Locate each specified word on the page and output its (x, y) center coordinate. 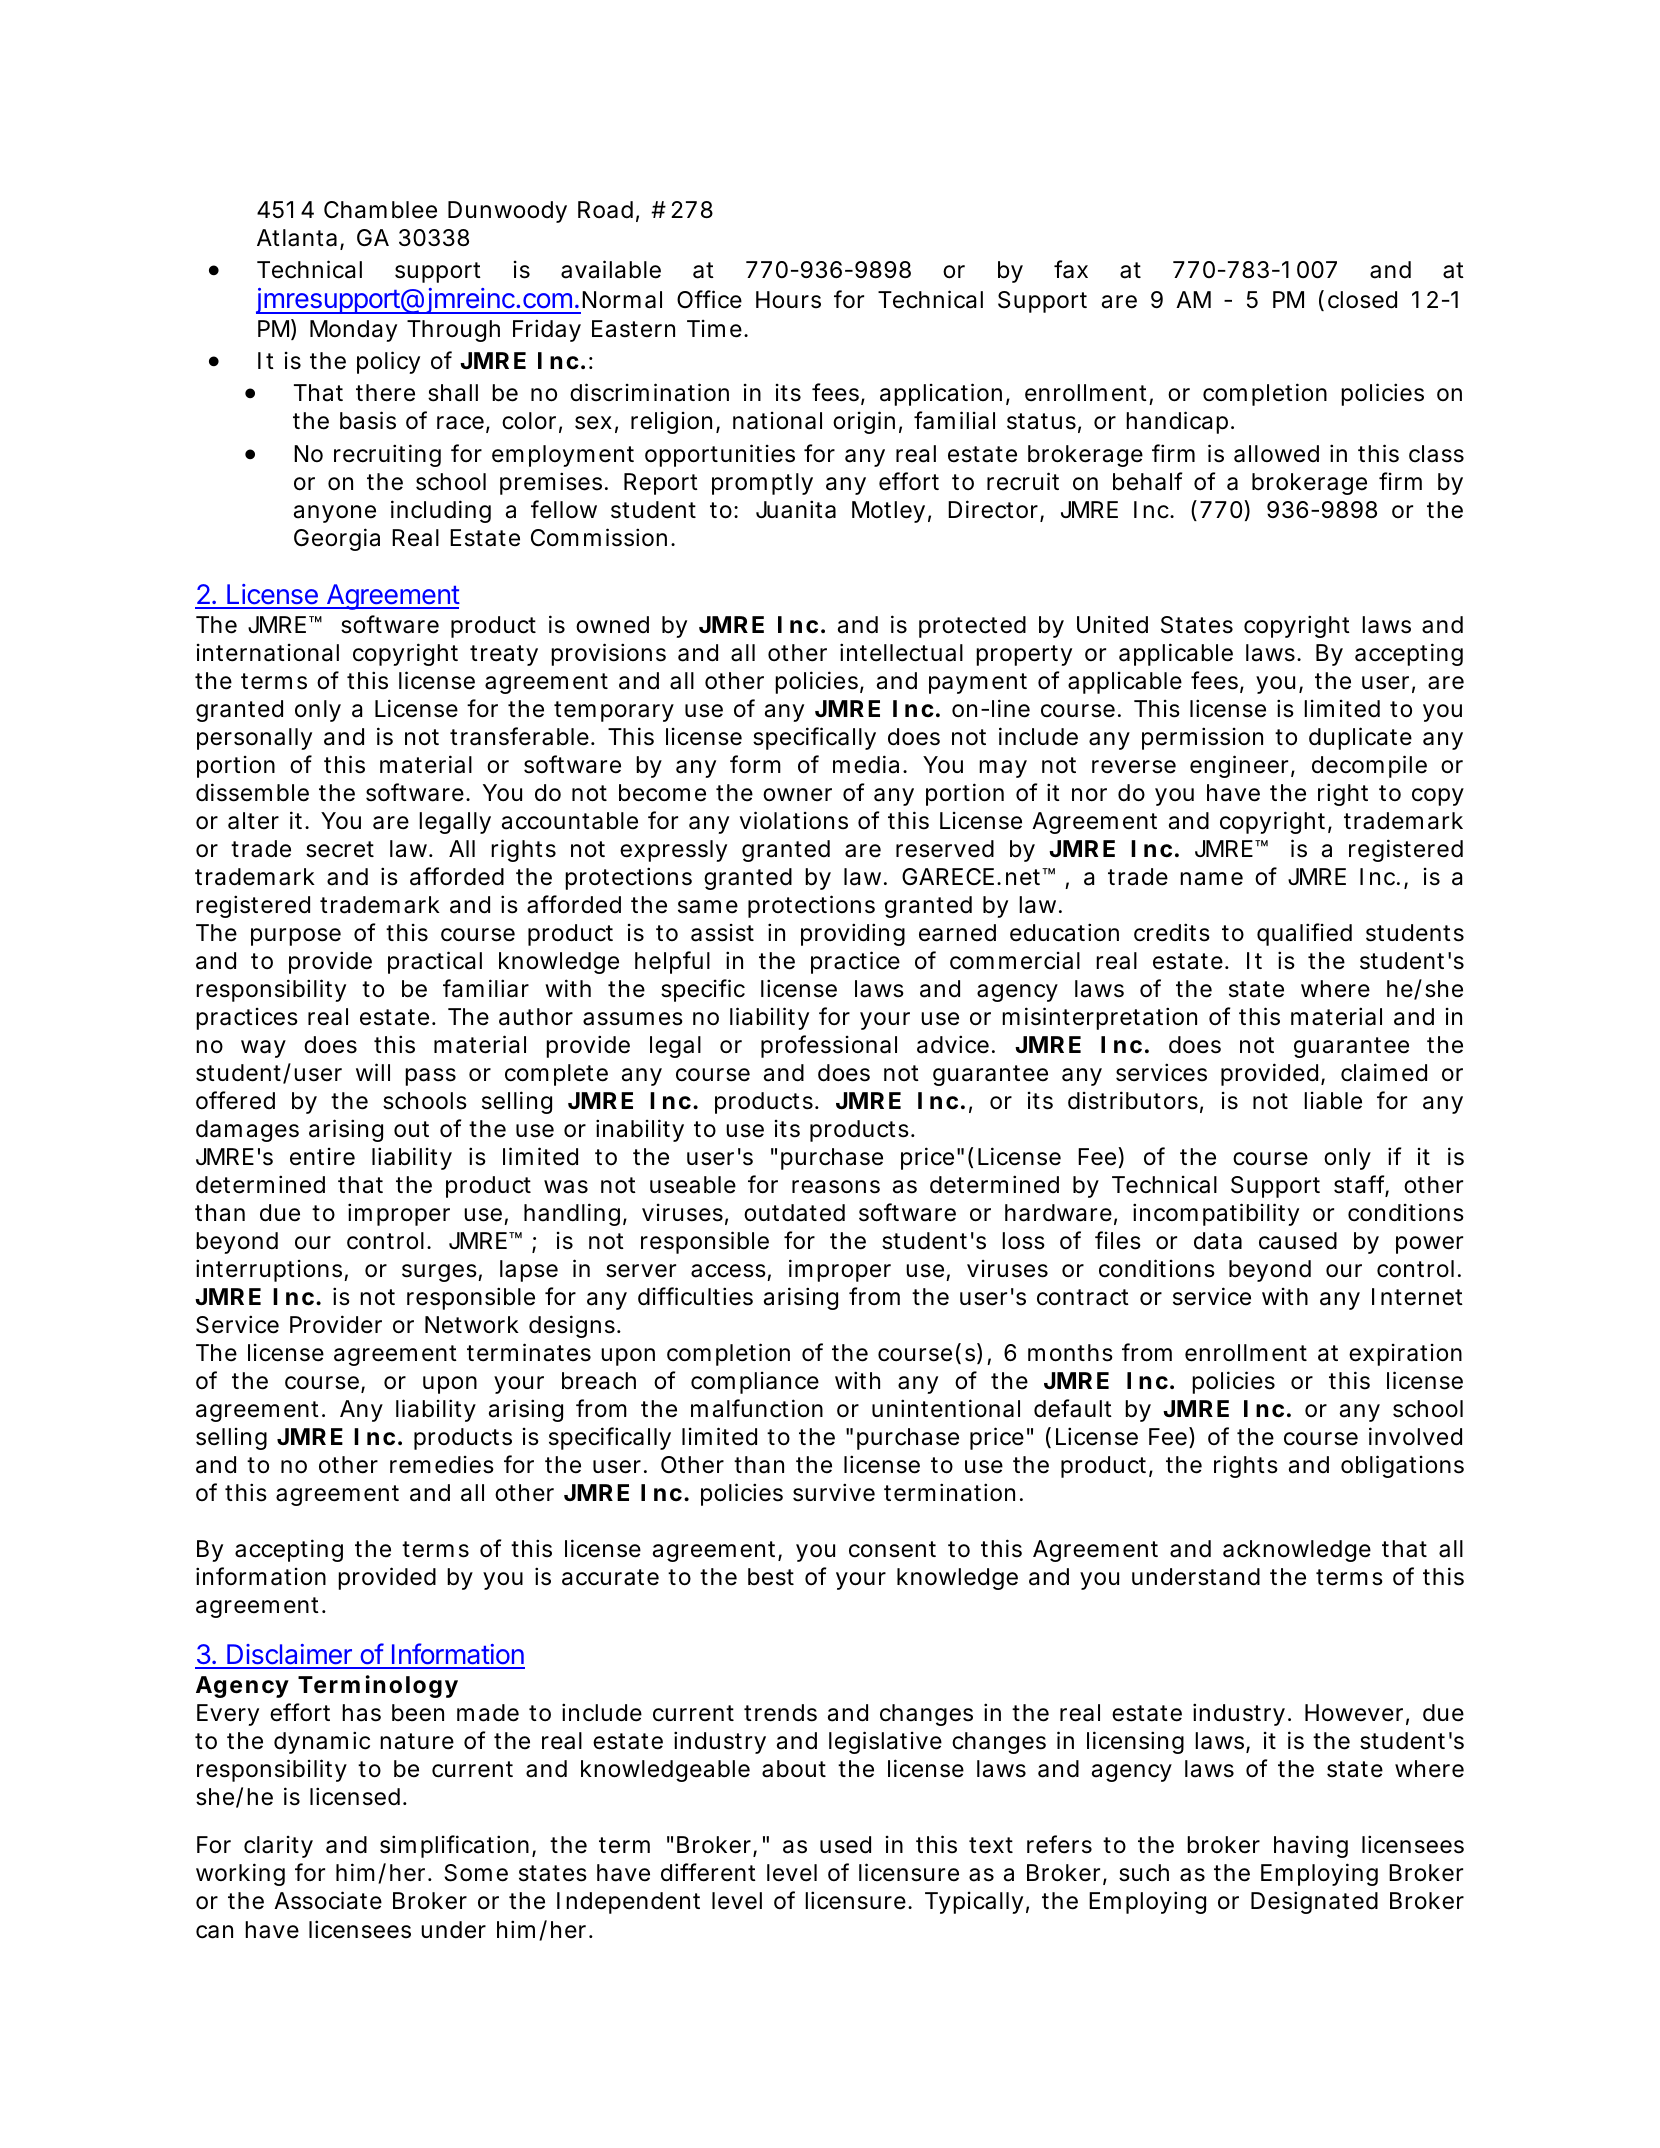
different (708, 1872)
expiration (1405, 1355)
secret (340, 849)
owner (797, 795)
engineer (1241, 766)
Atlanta (297, 238)
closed (1362, 300)
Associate (328, 1900)
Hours (788, 300)
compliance (755, 1383)
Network (472, 1325)
